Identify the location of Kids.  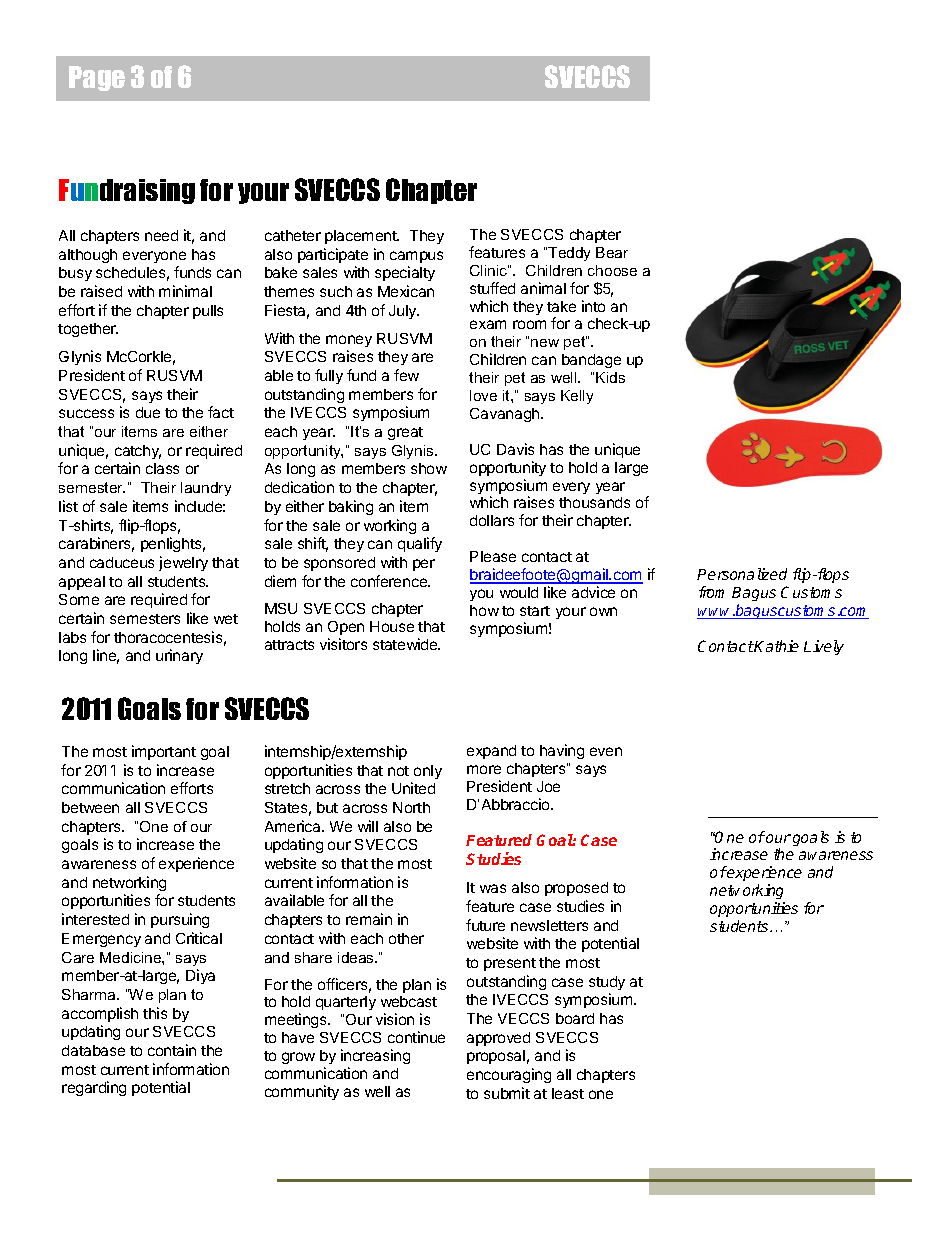
(610, 377).
